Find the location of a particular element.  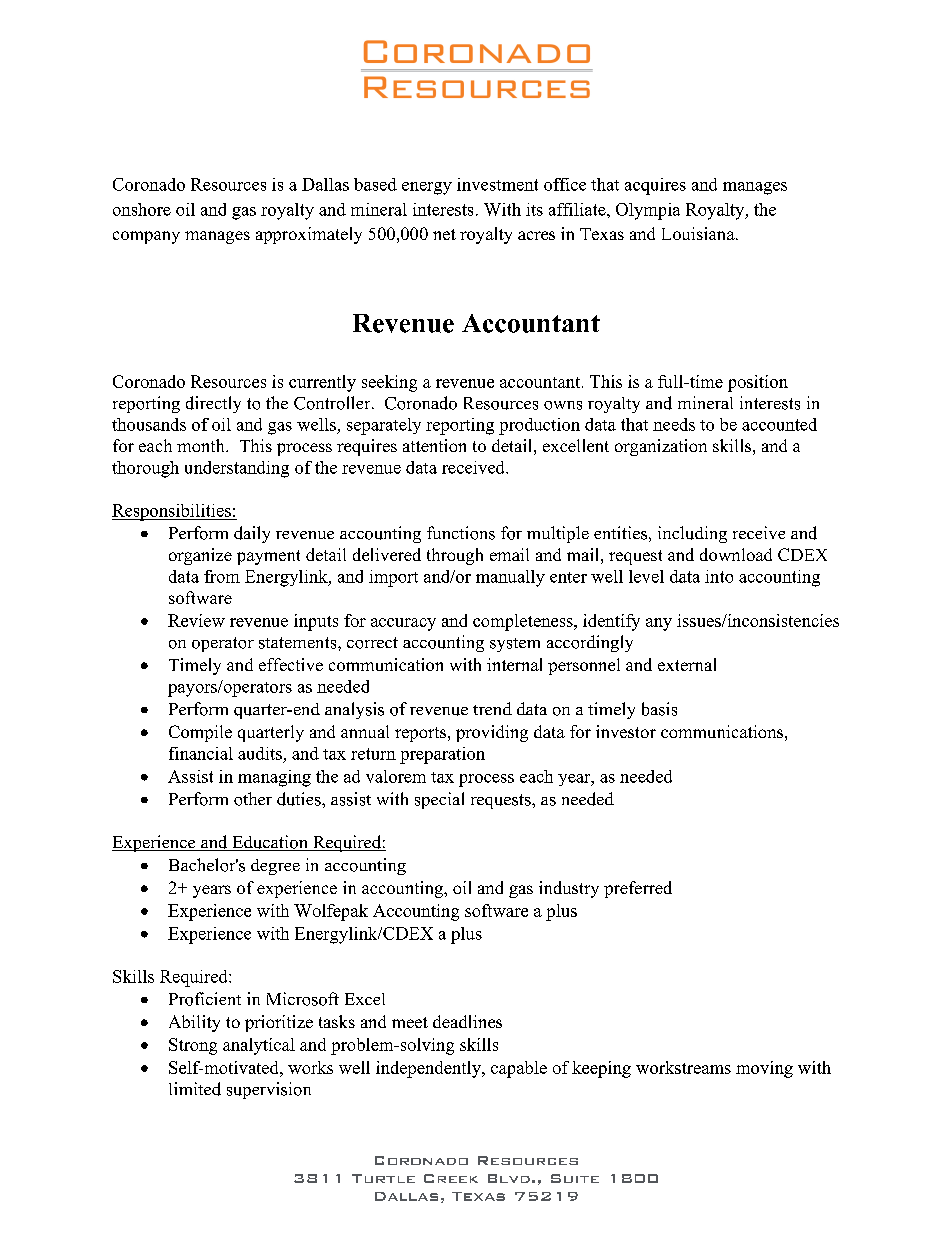

Education is located at coordinates (270, 843).
